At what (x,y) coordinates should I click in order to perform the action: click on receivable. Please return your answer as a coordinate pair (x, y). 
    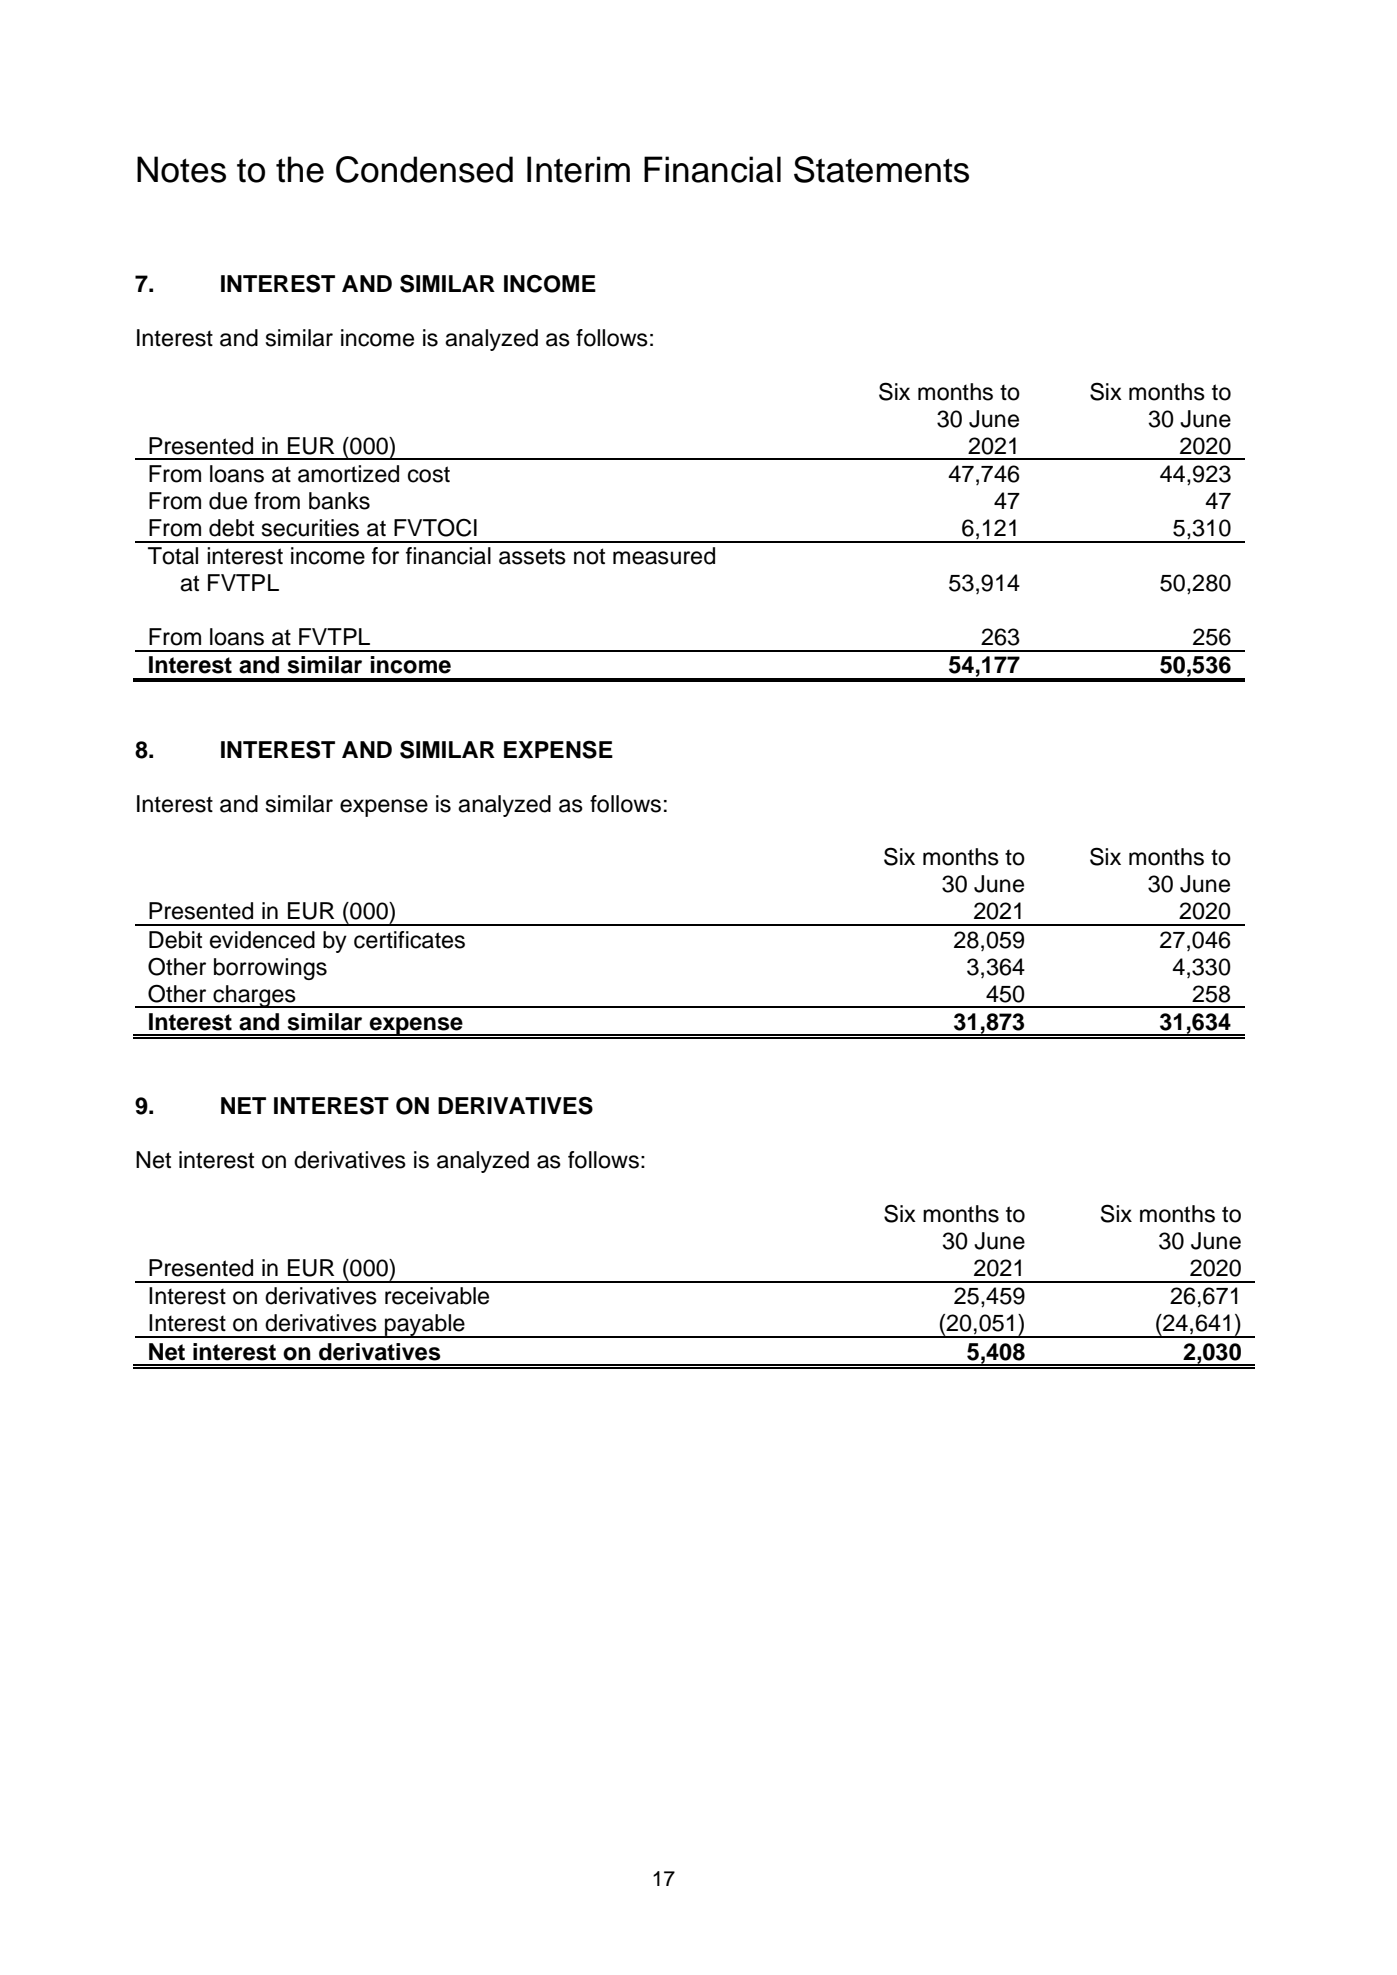
    Looking at the image, I should click on (437, 1296).
